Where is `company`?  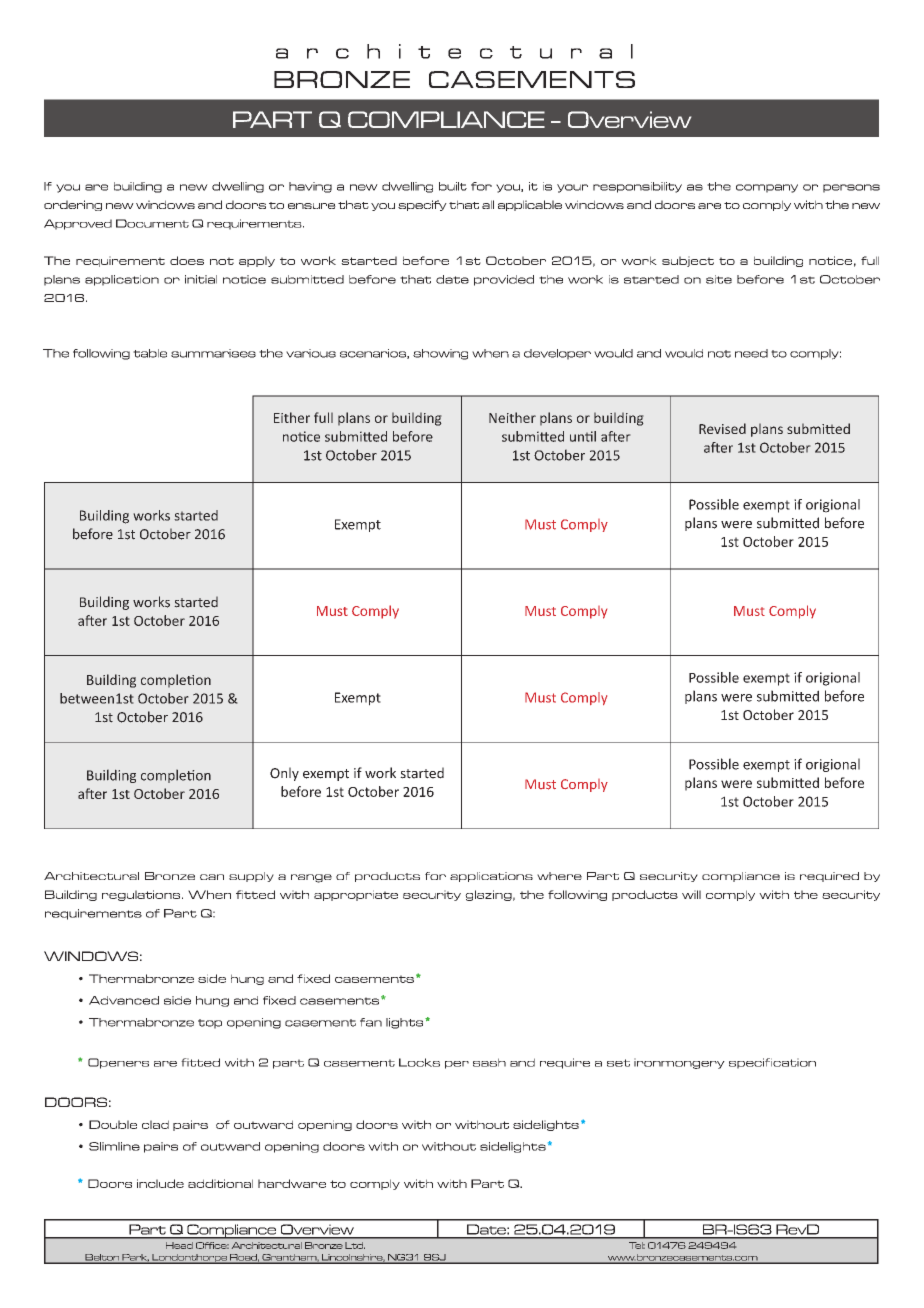 company is located at coordinates (767, 188).
